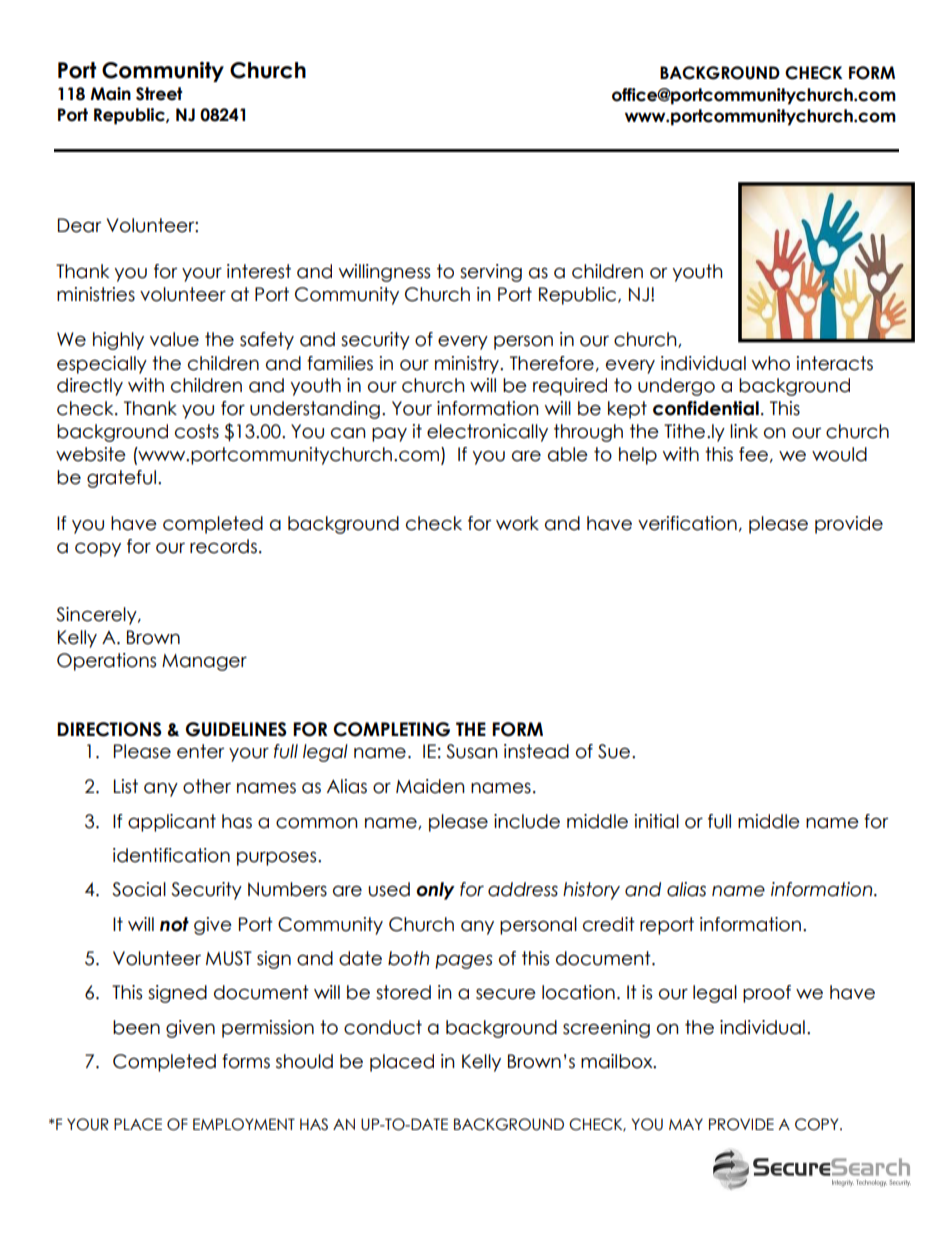  Describe the element at coordinates (491, 273) in the image. I see `serving` at that location.
